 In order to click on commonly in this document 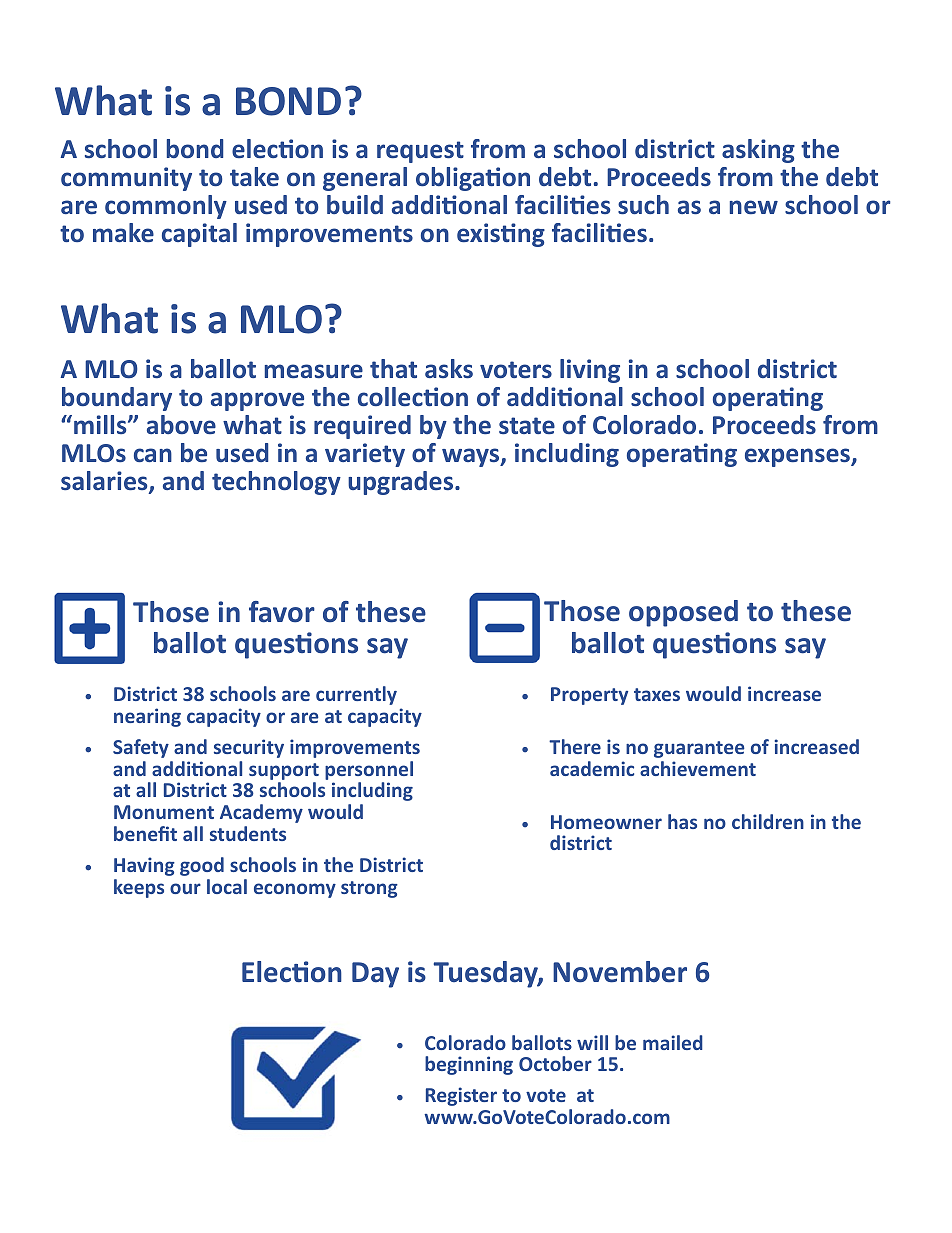, I will do `click(166, 207)`.
